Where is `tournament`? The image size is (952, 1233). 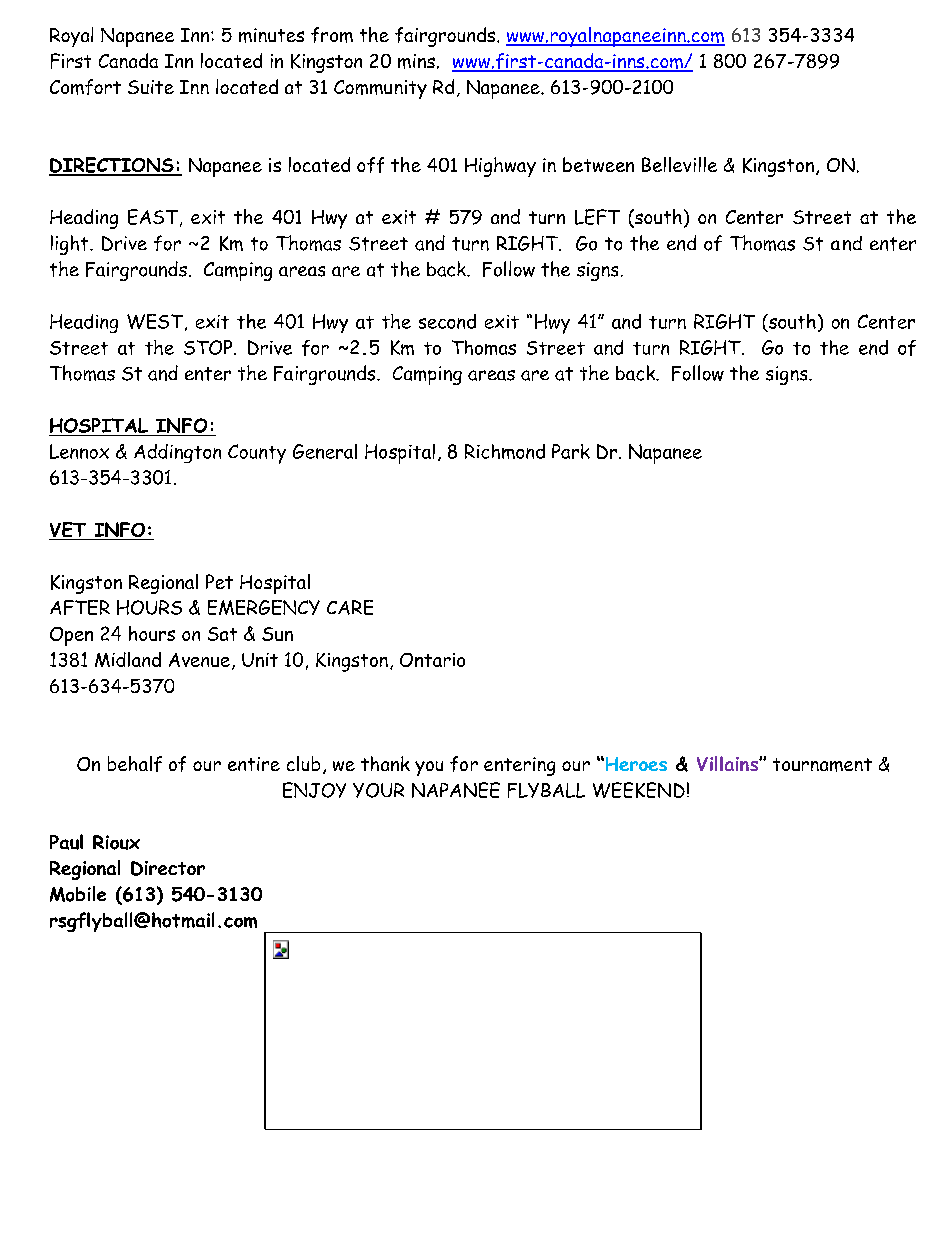 tournament is located at coordinates (822, 765).
